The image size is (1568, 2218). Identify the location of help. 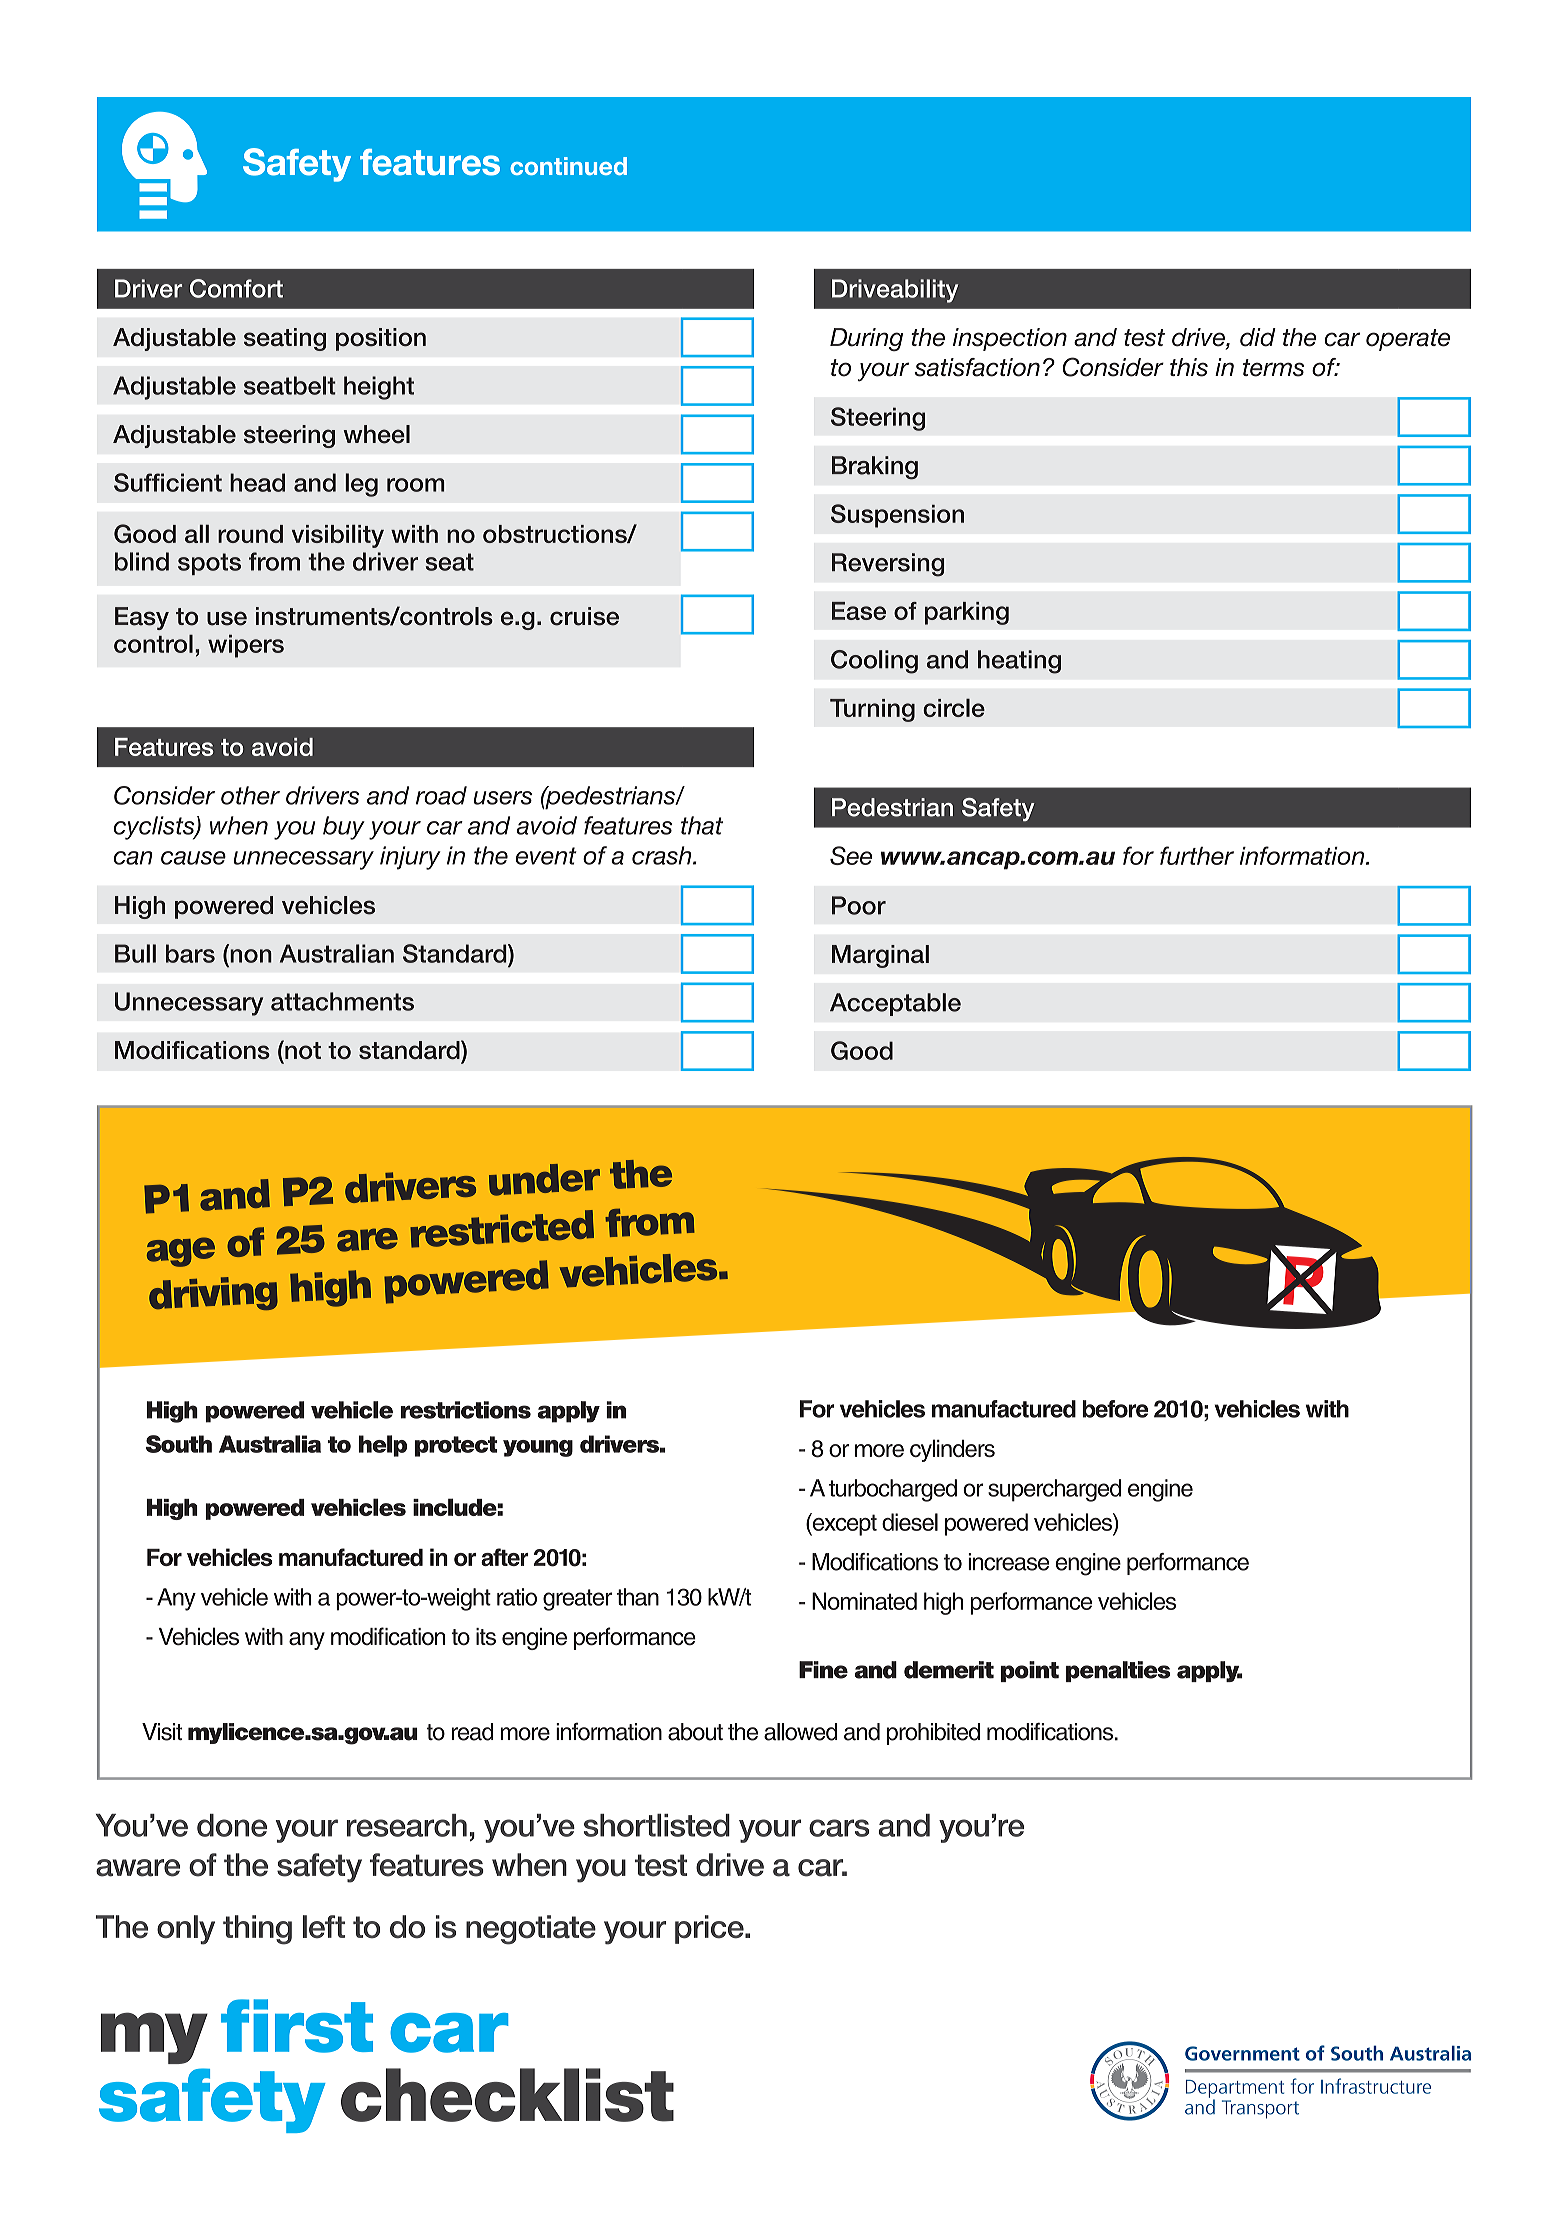
(382, 1446).
